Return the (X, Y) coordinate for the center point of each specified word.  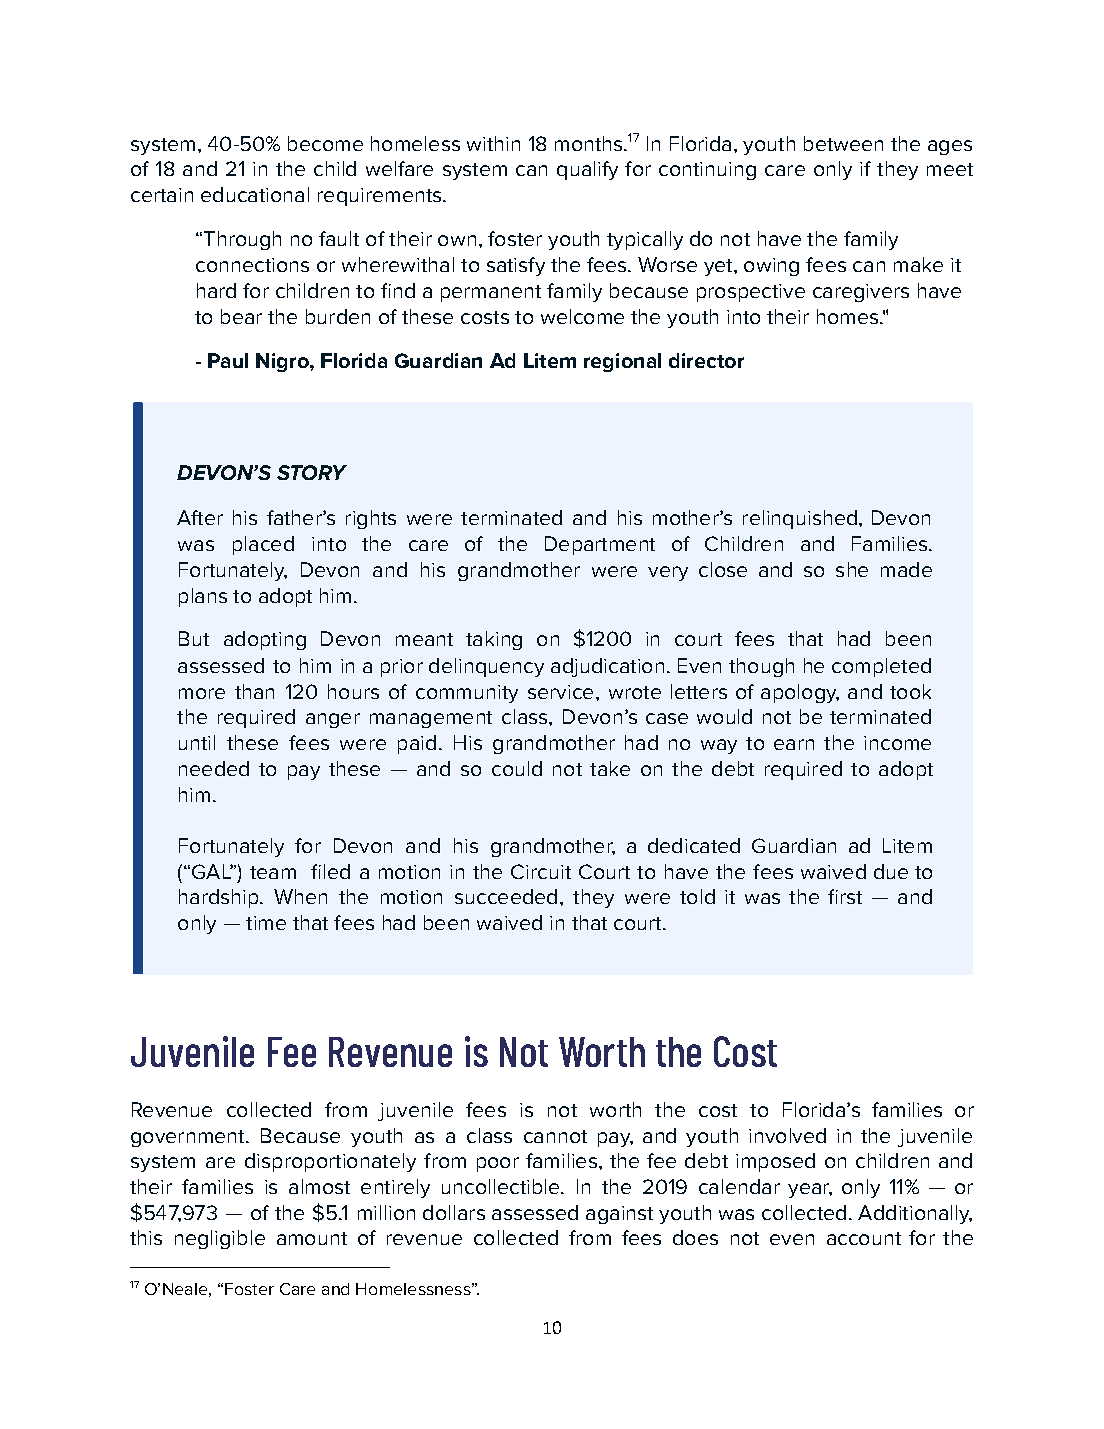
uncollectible (502, 1186)
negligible (220, 1239)
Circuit (541, 871)
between (843, 143)
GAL (212, 871)
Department (600, 545)
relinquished (800, 519)
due (891, 871)
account (864, 1238)
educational (255, 194)
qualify (587, 170)
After (200, 517)
